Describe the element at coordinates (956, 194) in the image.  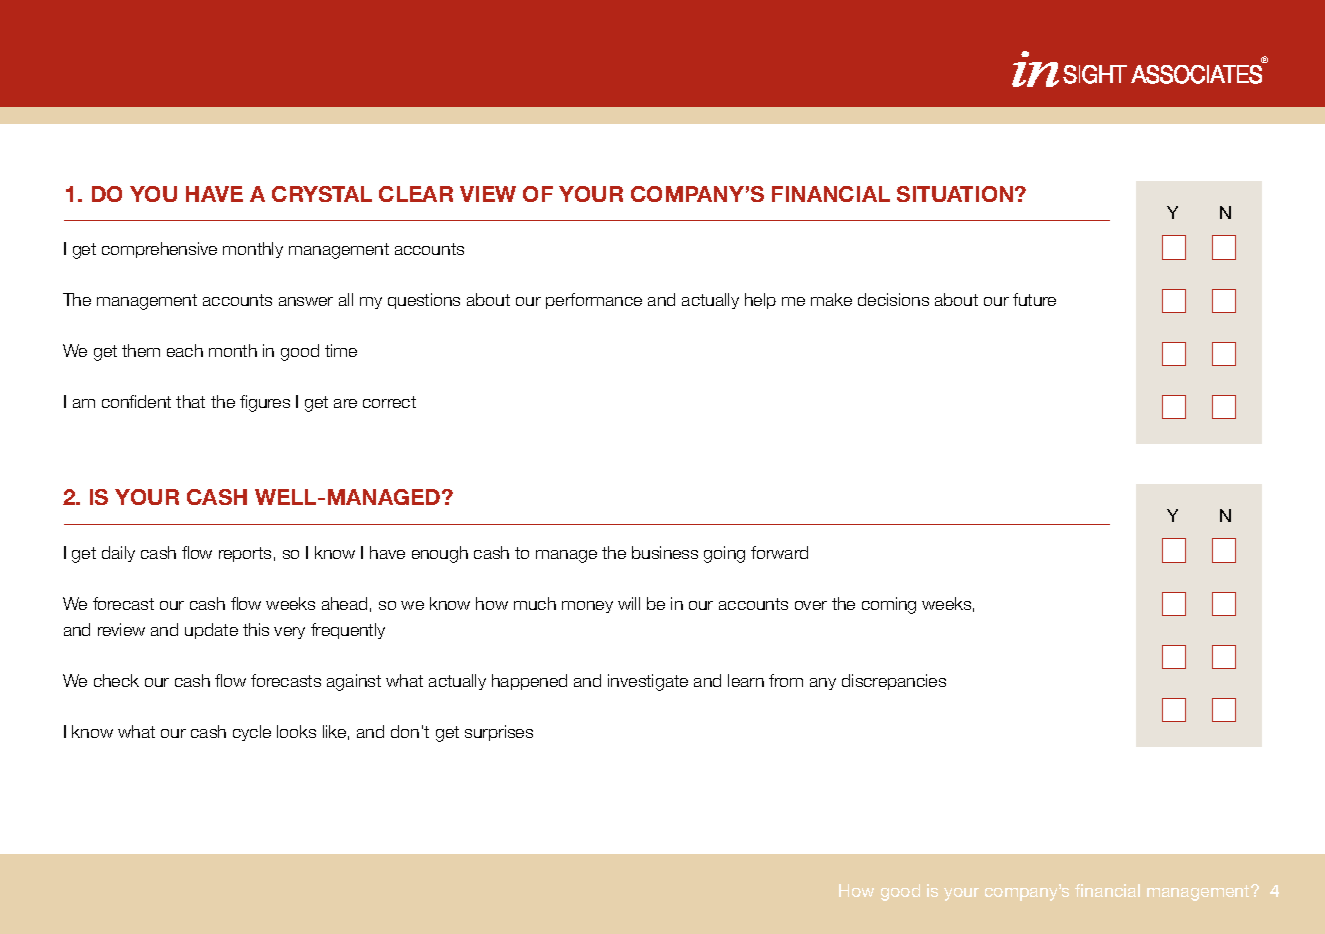
I see `SITUATION` at that location.
